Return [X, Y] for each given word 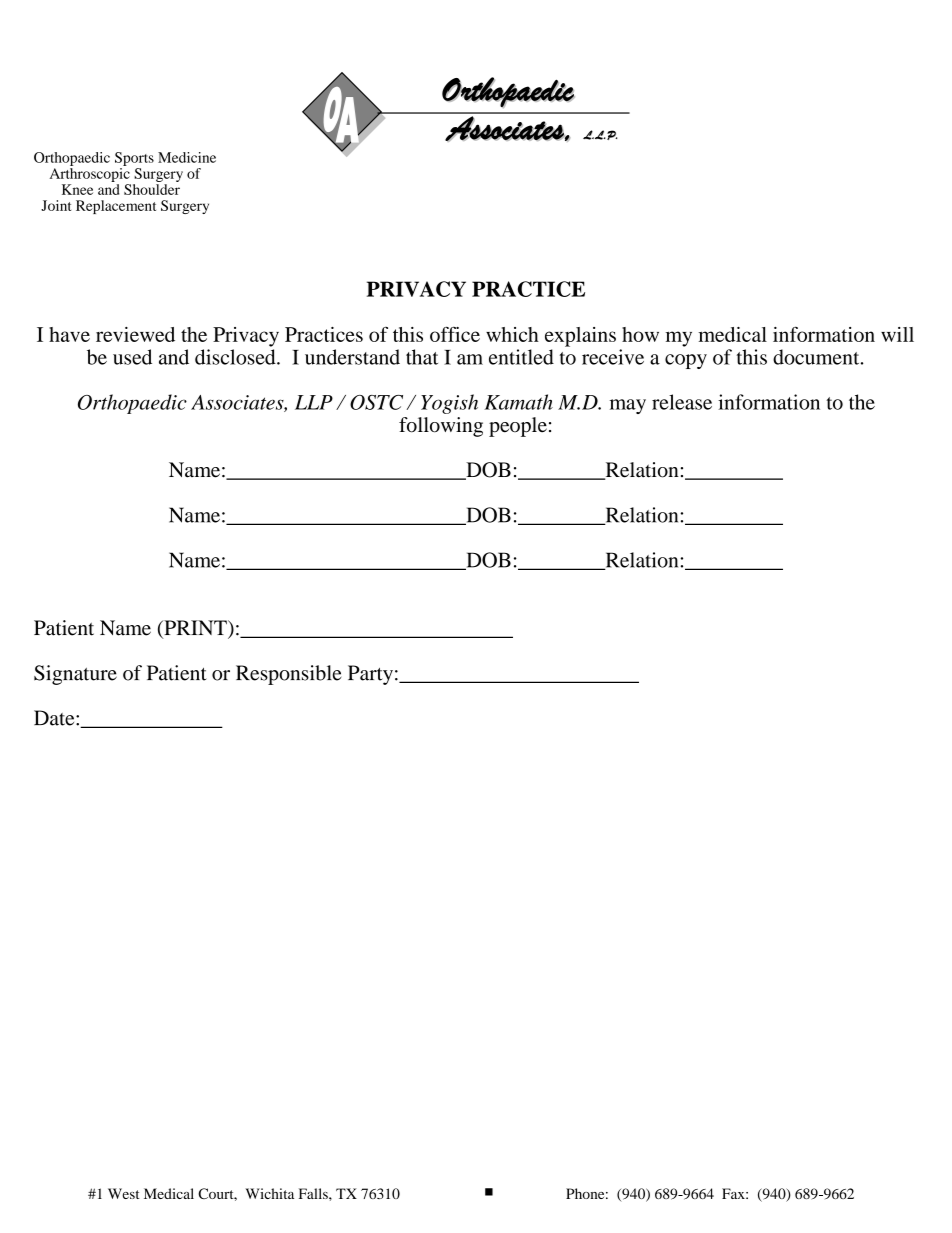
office [455, 334]
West [124, 1193]
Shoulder [152, 189]
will [897, 334]
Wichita [270, 1193]
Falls [314, 1193]
